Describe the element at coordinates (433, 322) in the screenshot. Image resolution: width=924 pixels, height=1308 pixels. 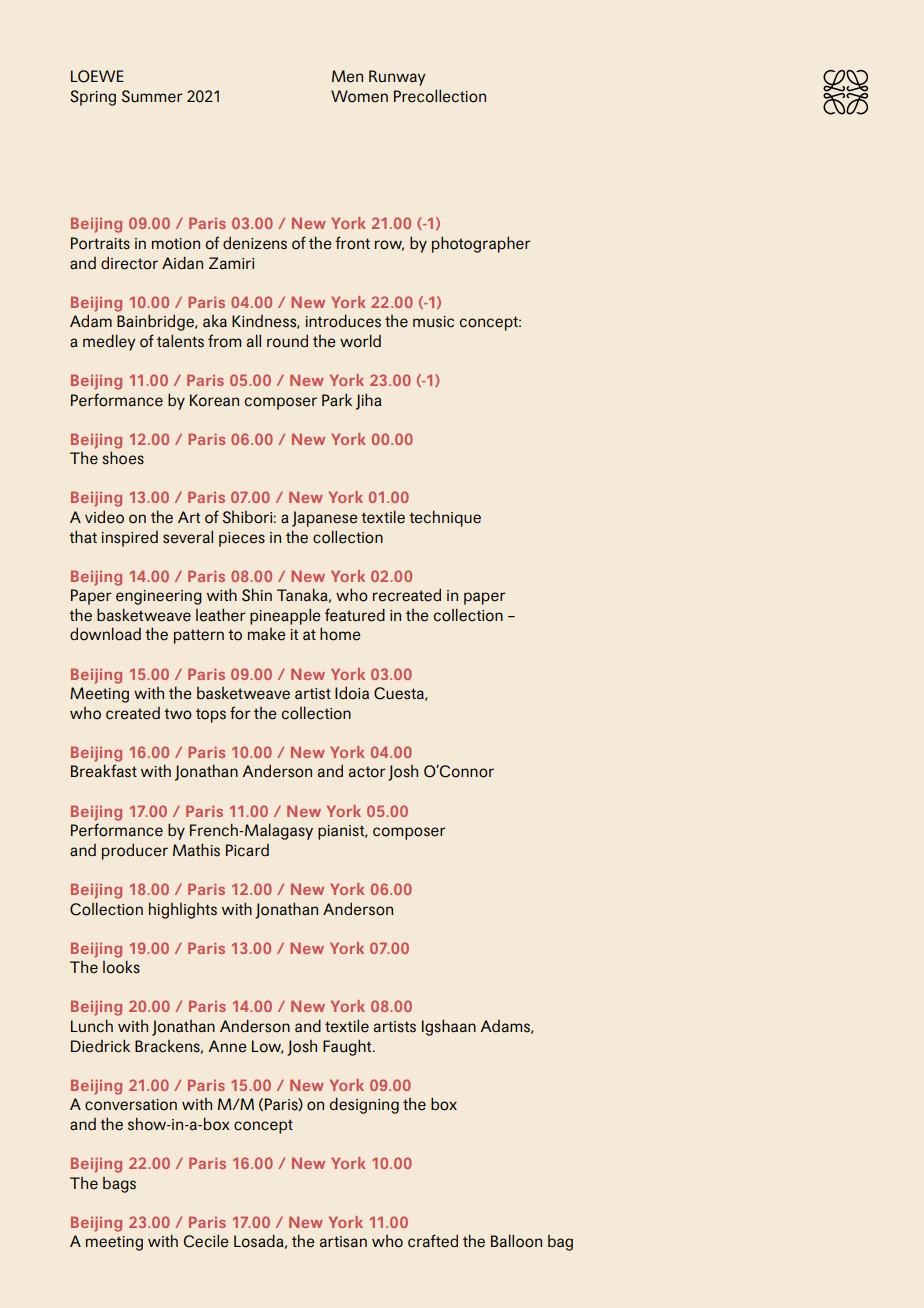
I see `music` at that location.
